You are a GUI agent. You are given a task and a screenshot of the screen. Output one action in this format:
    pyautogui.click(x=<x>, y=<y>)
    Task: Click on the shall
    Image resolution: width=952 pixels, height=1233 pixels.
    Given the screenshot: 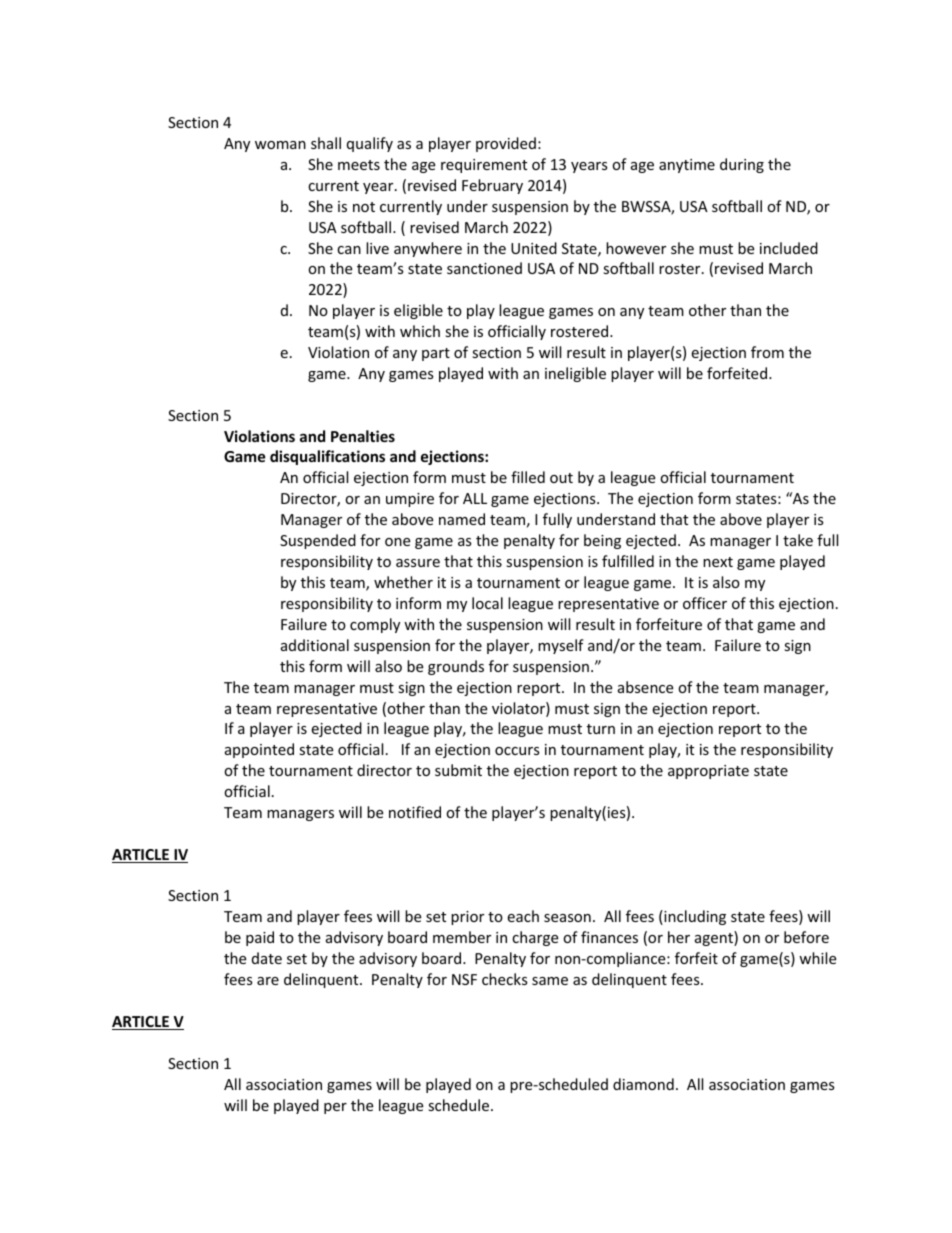 What is the action you would take?
    pyautogui.click(x=326, y=143)
